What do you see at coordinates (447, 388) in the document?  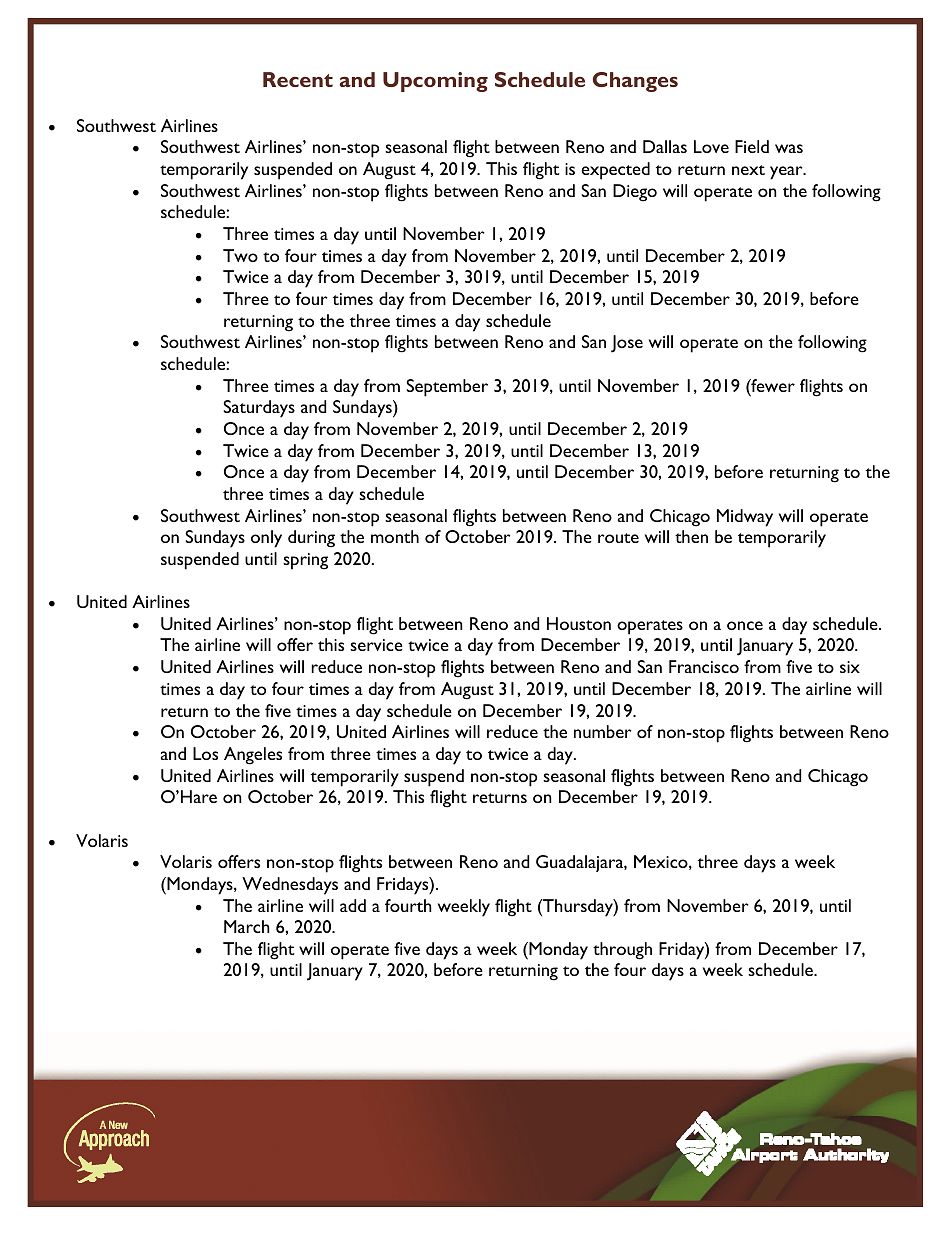 I see `September` at bounding box center [447, 388].
